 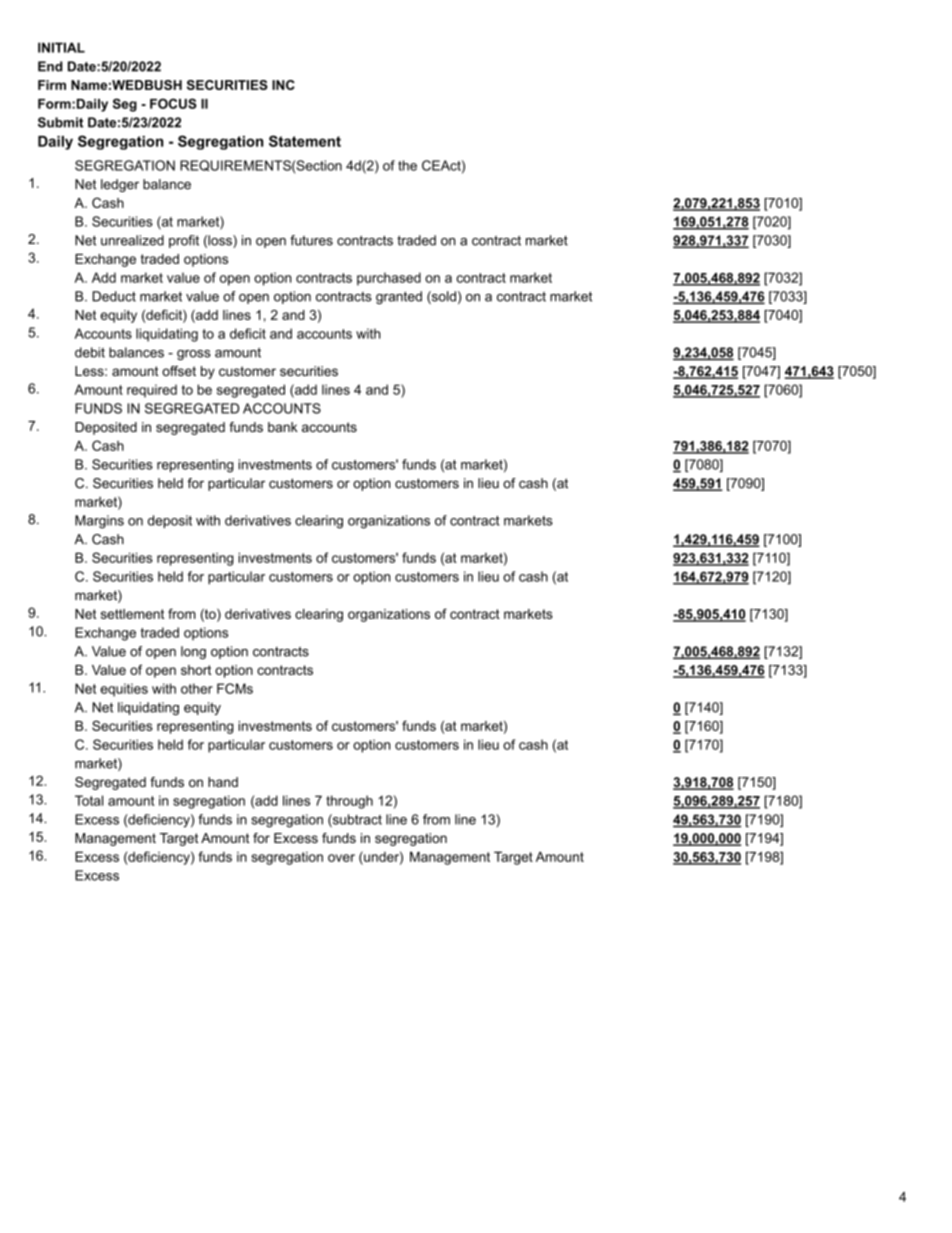 I want to click on FOCUS, so click(x=173, y=103).
